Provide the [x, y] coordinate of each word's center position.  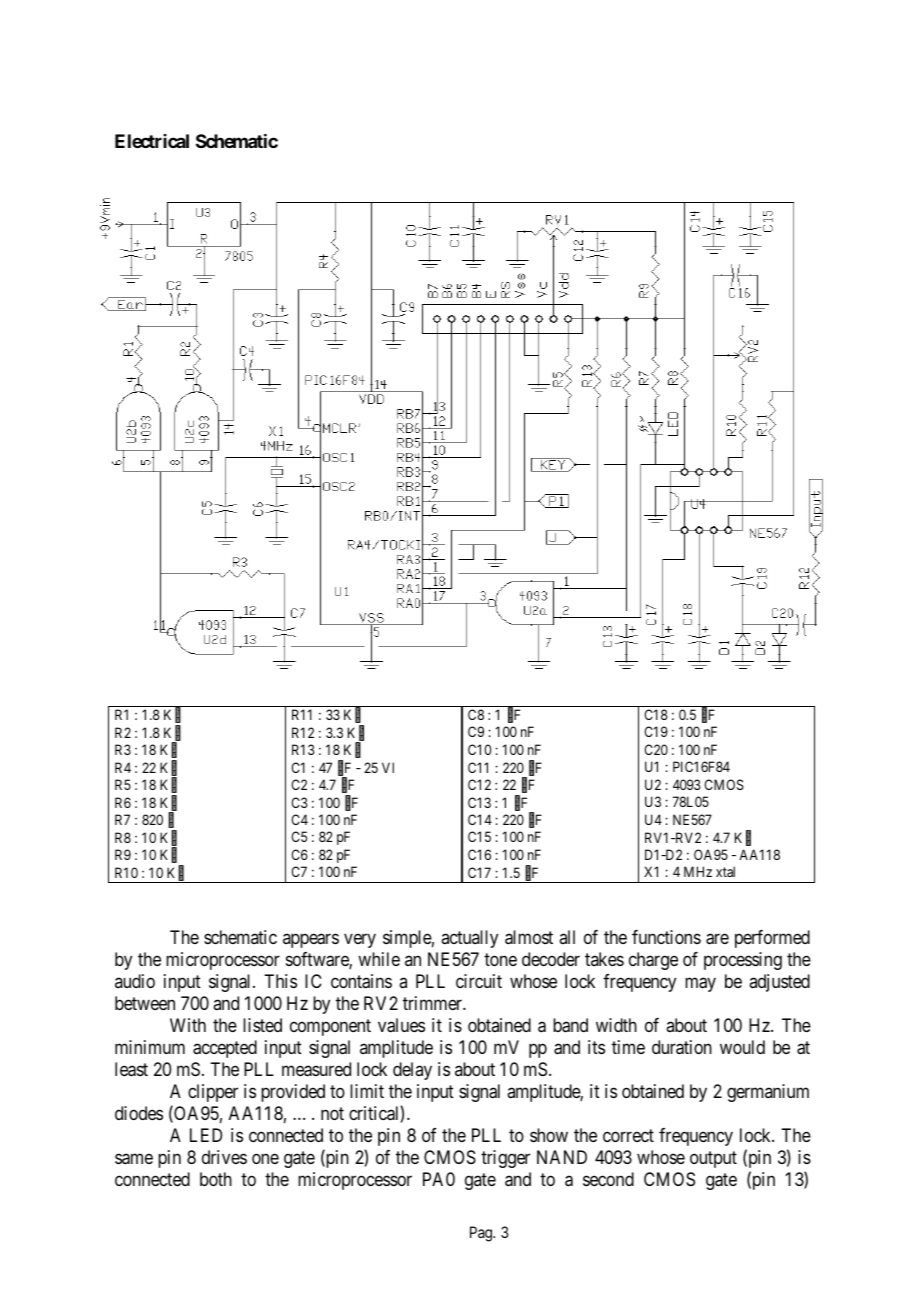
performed [772, 939]
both [216, 1179]
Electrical [152, 141]
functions [666, 937]
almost [529, 937]
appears [311, 940]
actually [469, 939]
